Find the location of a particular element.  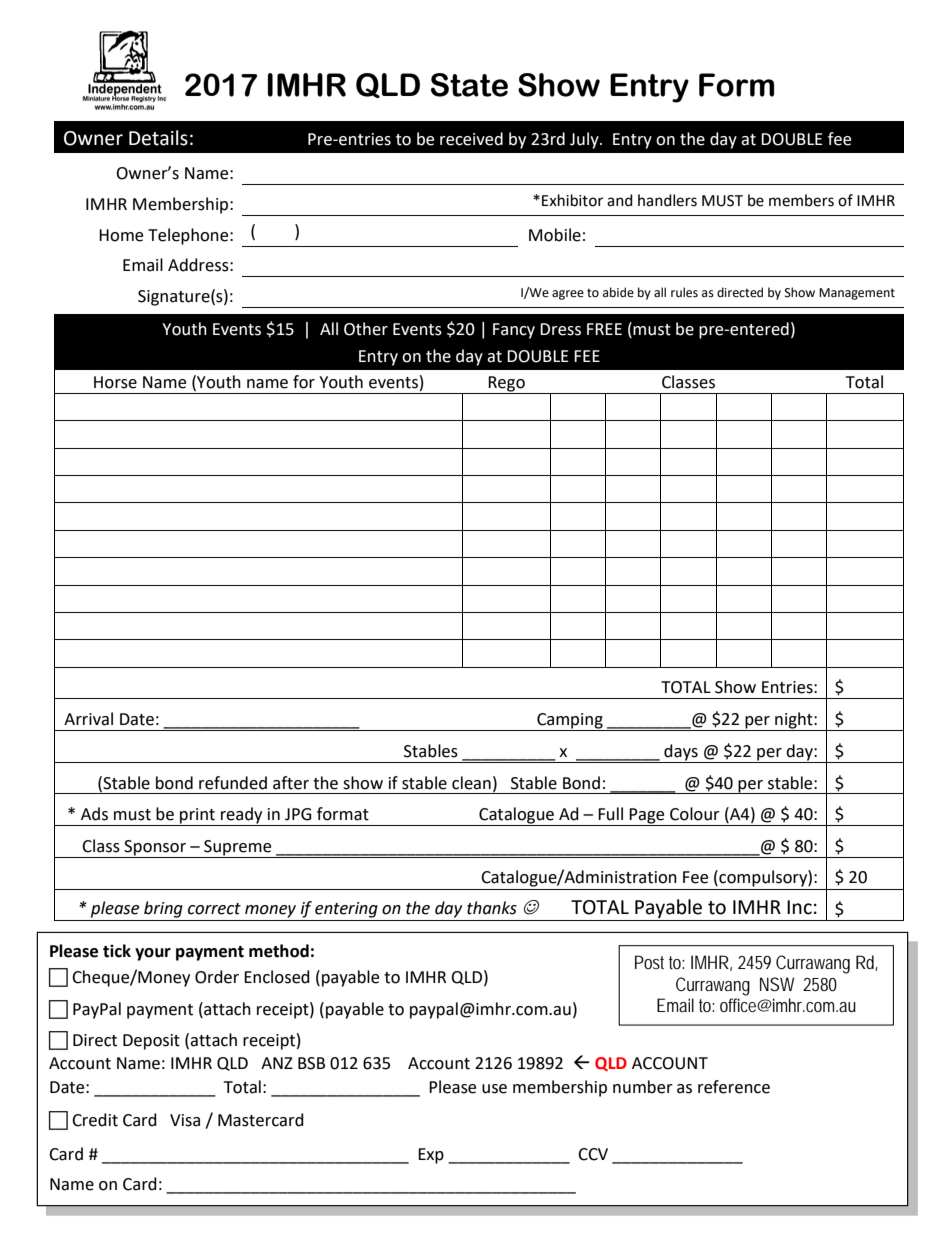

Camping is located at coordinates (570, 722).
